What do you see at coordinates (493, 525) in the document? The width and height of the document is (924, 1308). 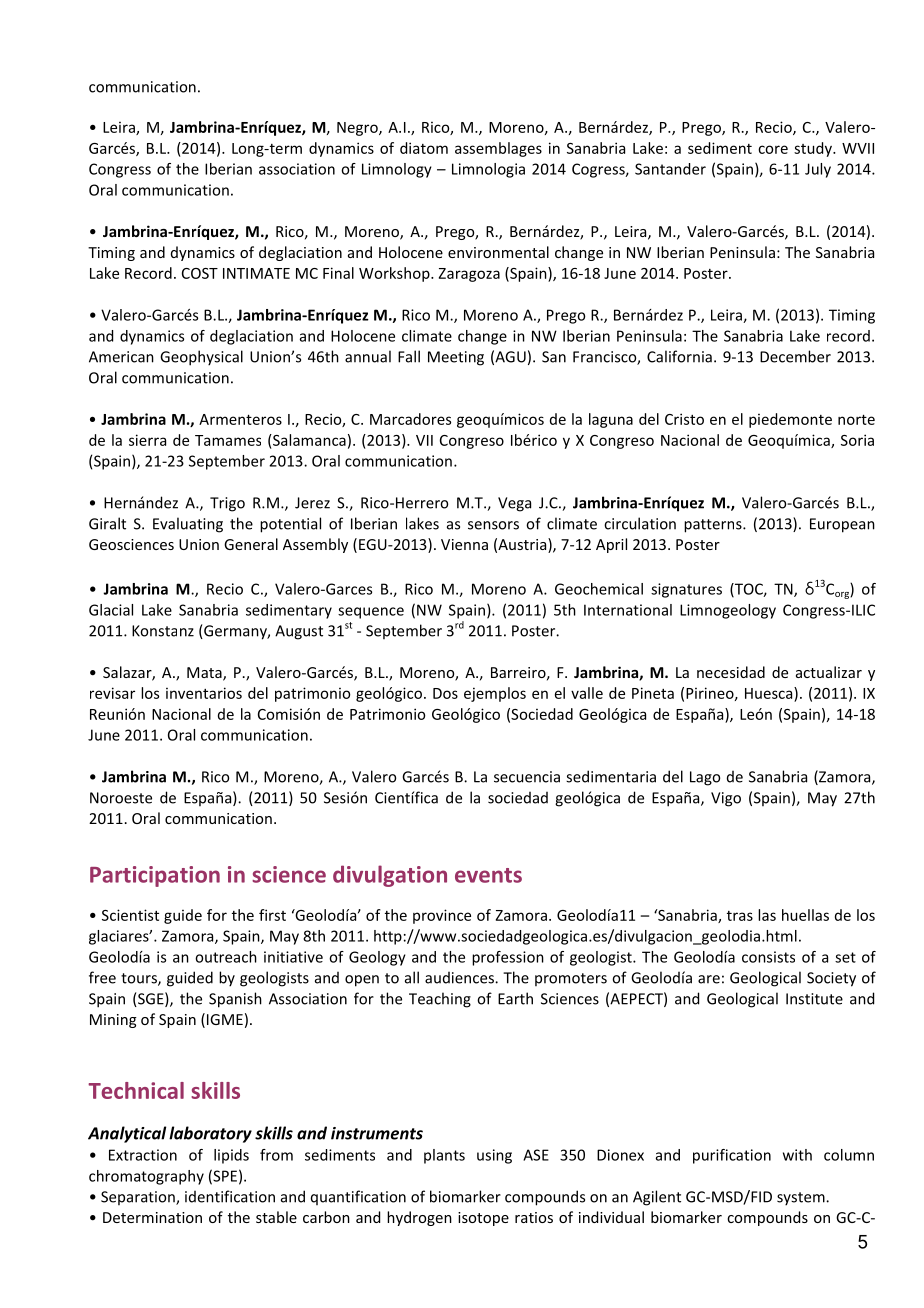 I see `sensors` at bounding box center [493, 525].
